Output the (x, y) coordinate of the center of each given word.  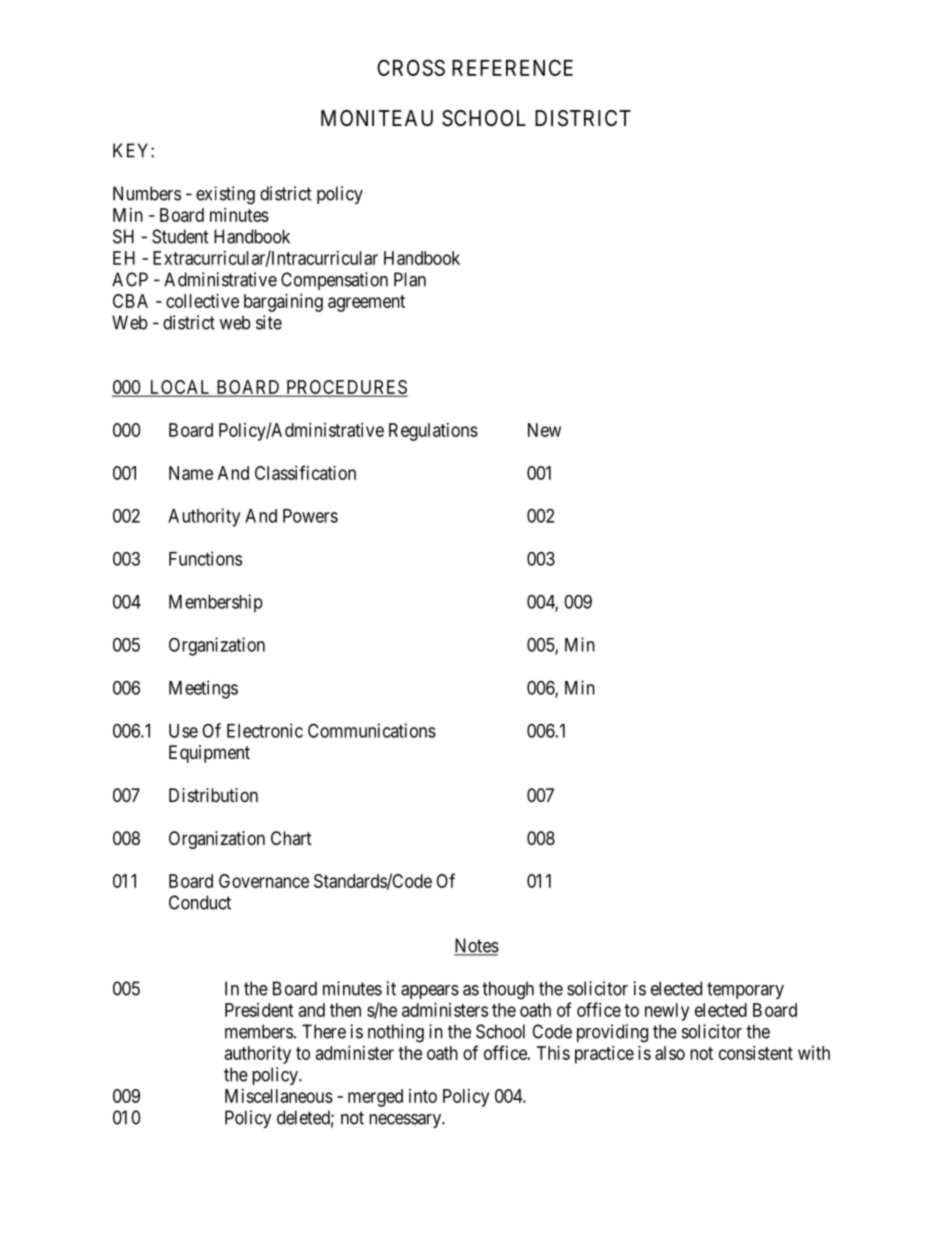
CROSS (411, 67)
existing (225, 195)
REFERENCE (512, 67)
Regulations (433, 432)
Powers (310, 516)
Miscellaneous (279, 1096)
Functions (205, 558)
